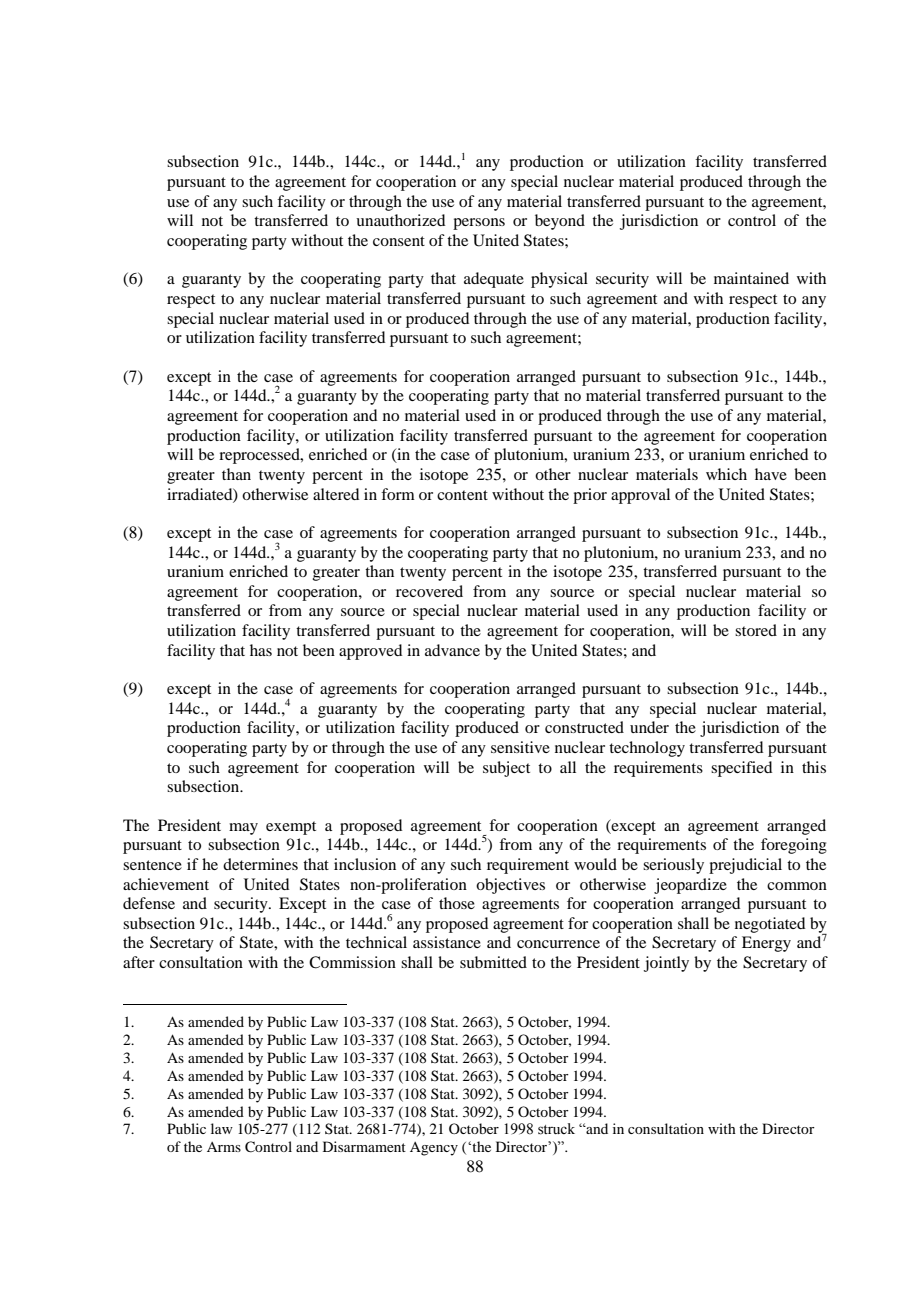  What do you see at coordinates (434, 1149) in the document?
I see `Agency` at bounding box center [434, 1149].
